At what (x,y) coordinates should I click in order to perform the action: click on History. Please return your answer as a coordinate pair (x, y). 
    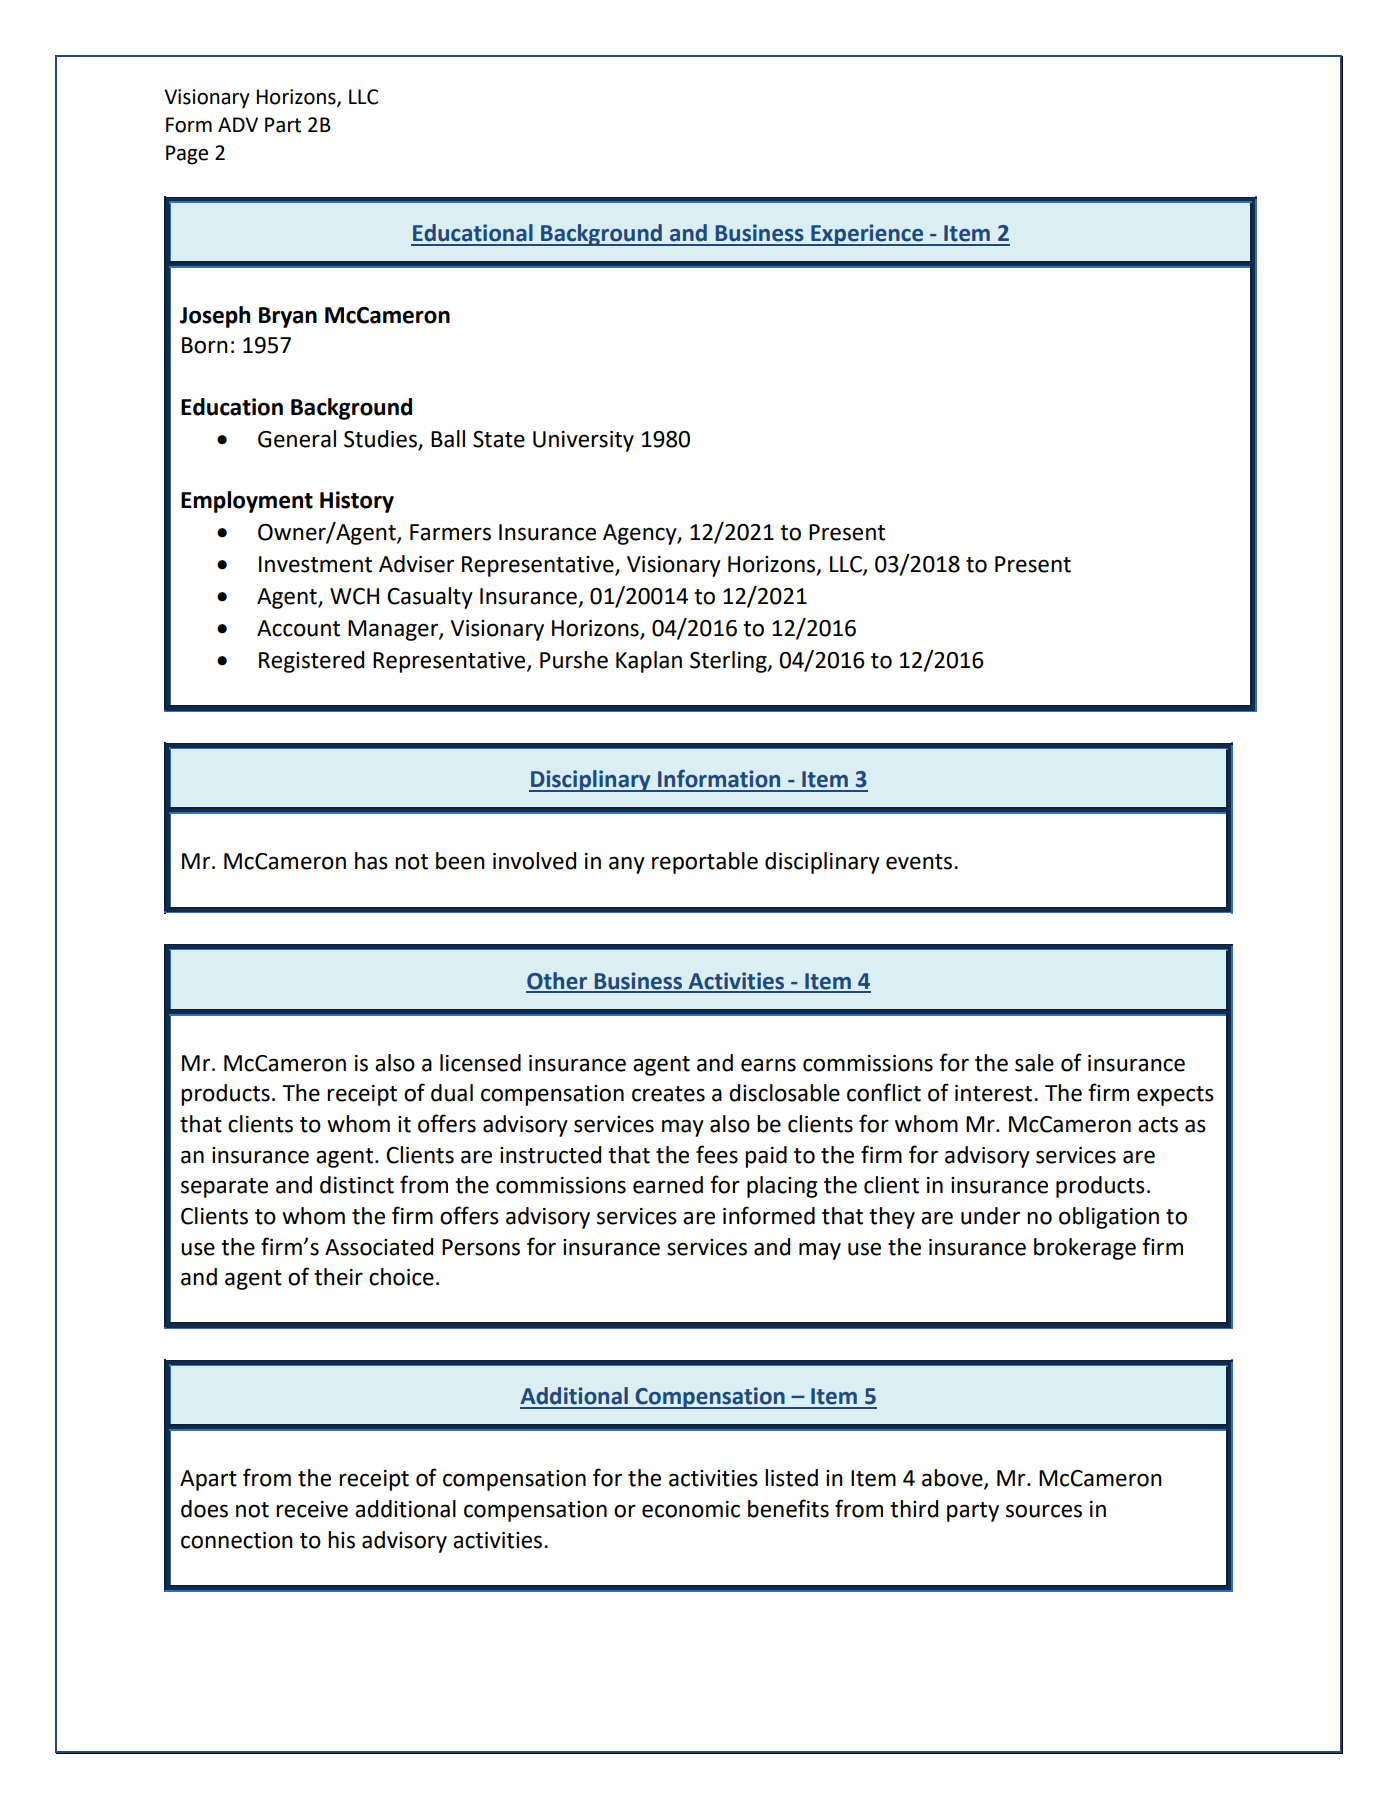
    Looking at the image, I should click on (357, 502).
